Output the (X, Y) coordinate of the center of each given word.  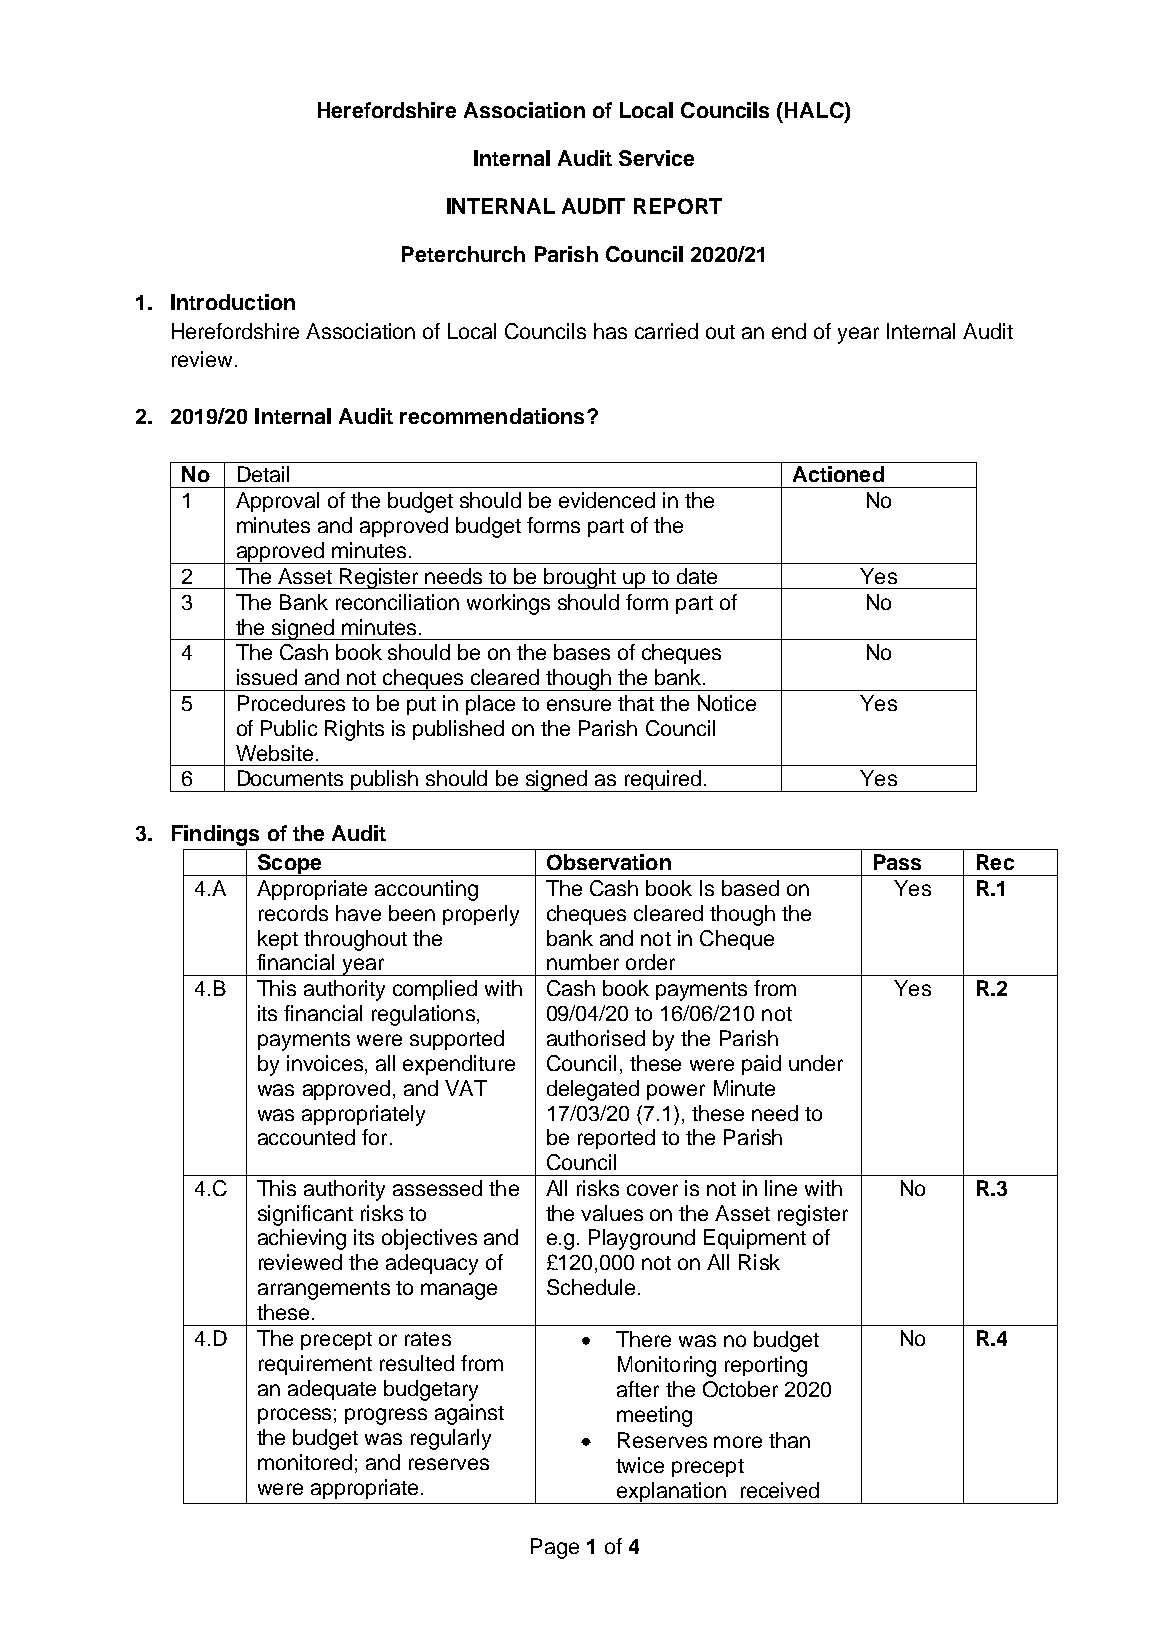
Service (656, 158)
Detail (263, 474)
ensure (579, 705)
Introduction (233, 302)
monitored (305, 1462)
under (816, 1063)
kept (278, 940)
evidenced (607, 500)
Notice (727, 703)
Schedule (591, 1287)
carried (666, 331)
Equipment (755, 1239)
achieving (302, 1239)
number (583, 962)
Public (289, 728)
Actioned (838, 474)
